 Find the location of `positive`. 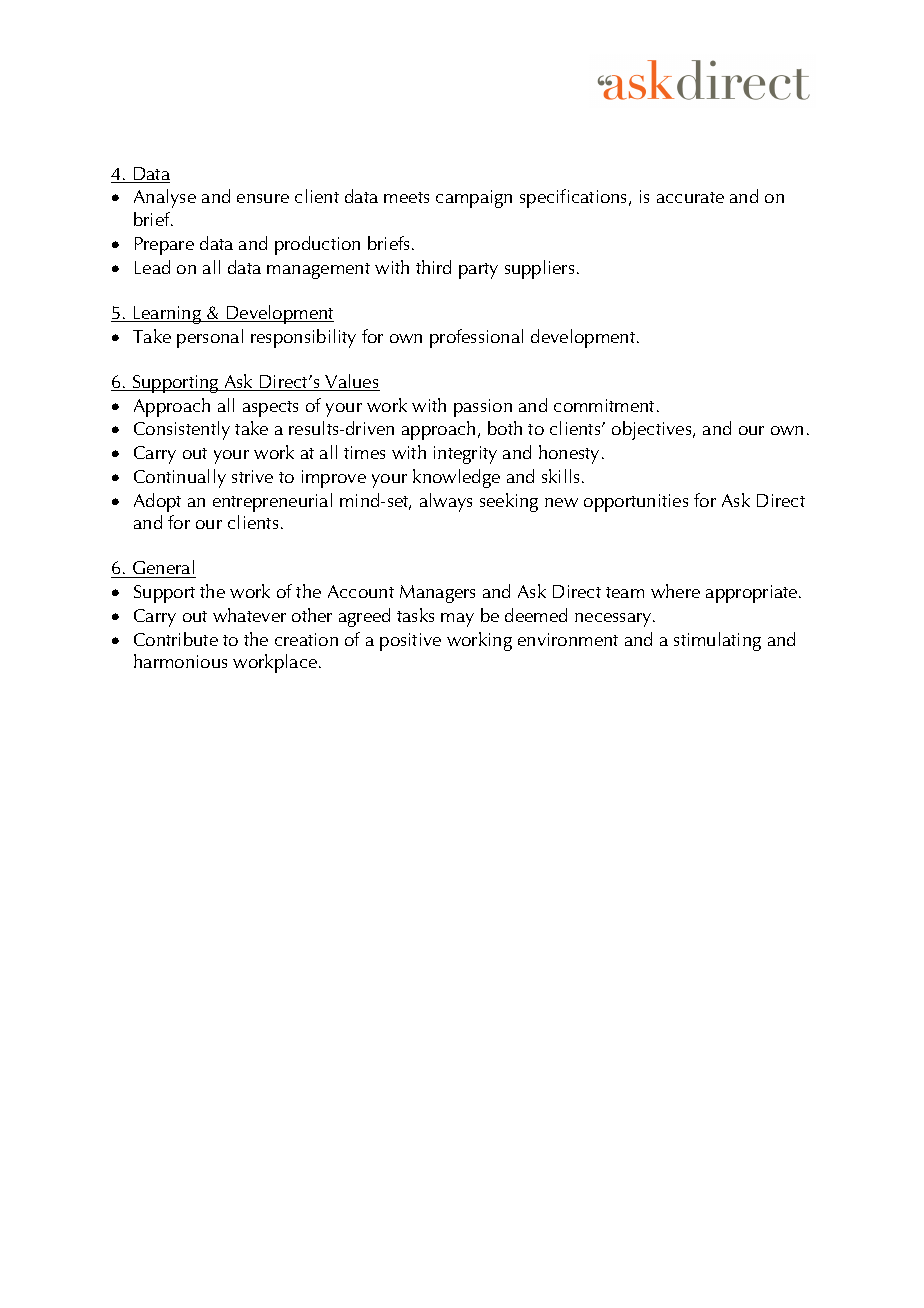

positive is located at coordinates (410, 642).
